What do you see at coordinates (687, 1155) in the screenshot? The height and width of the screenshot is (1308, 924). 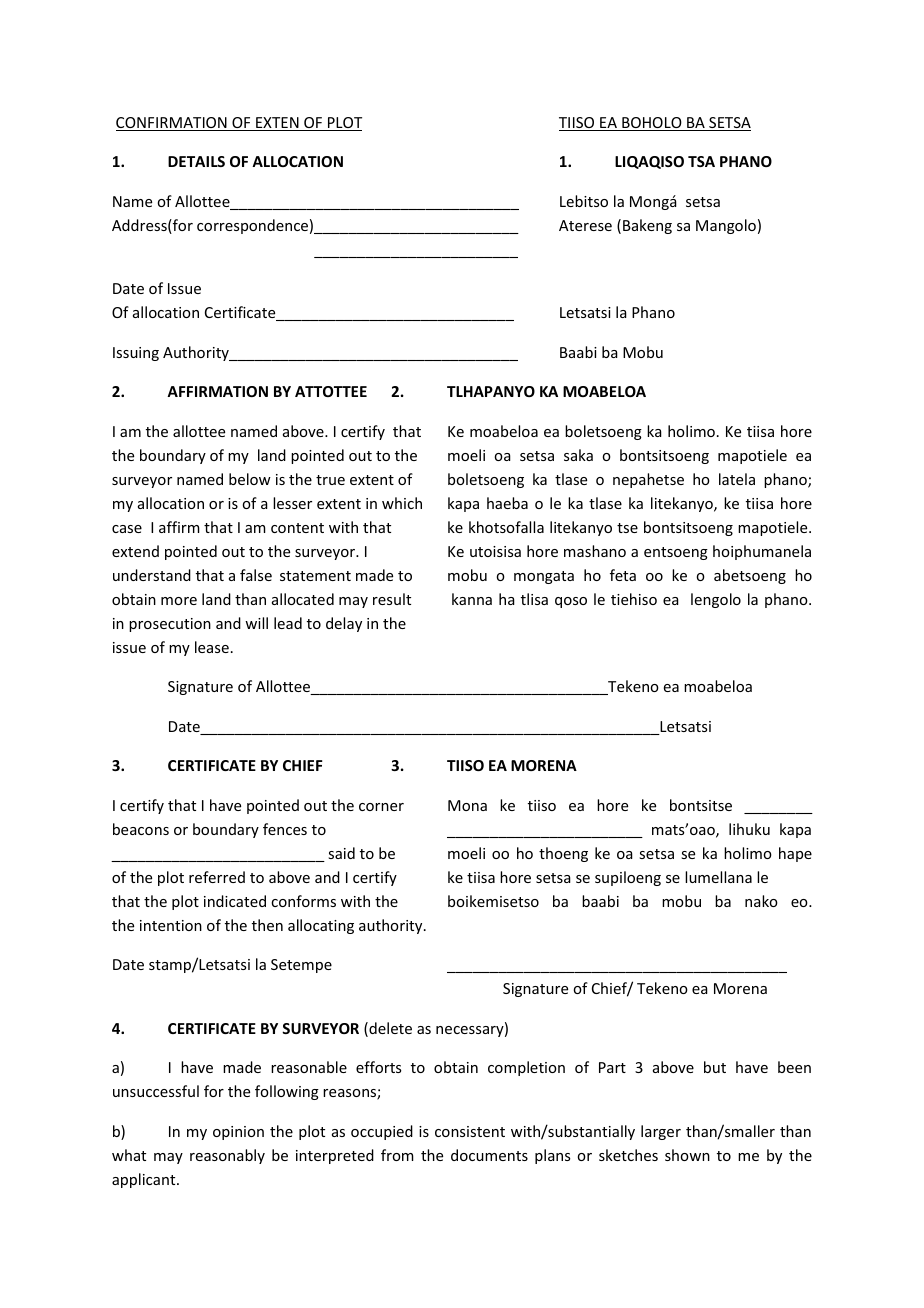 I see `shown` at bounding box center [687, 1155].
